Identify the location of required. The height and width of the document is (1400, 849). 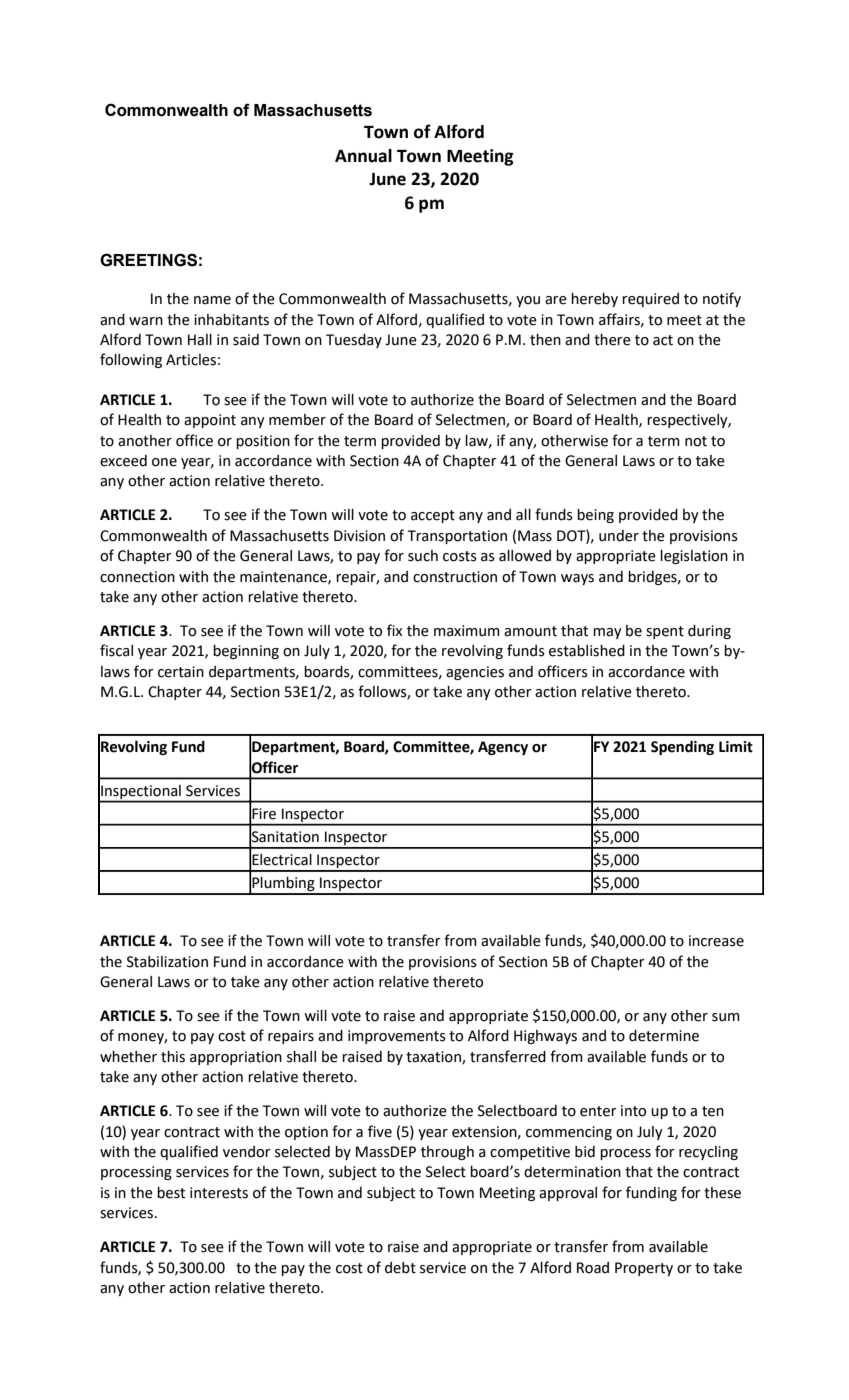
(650, 300).
